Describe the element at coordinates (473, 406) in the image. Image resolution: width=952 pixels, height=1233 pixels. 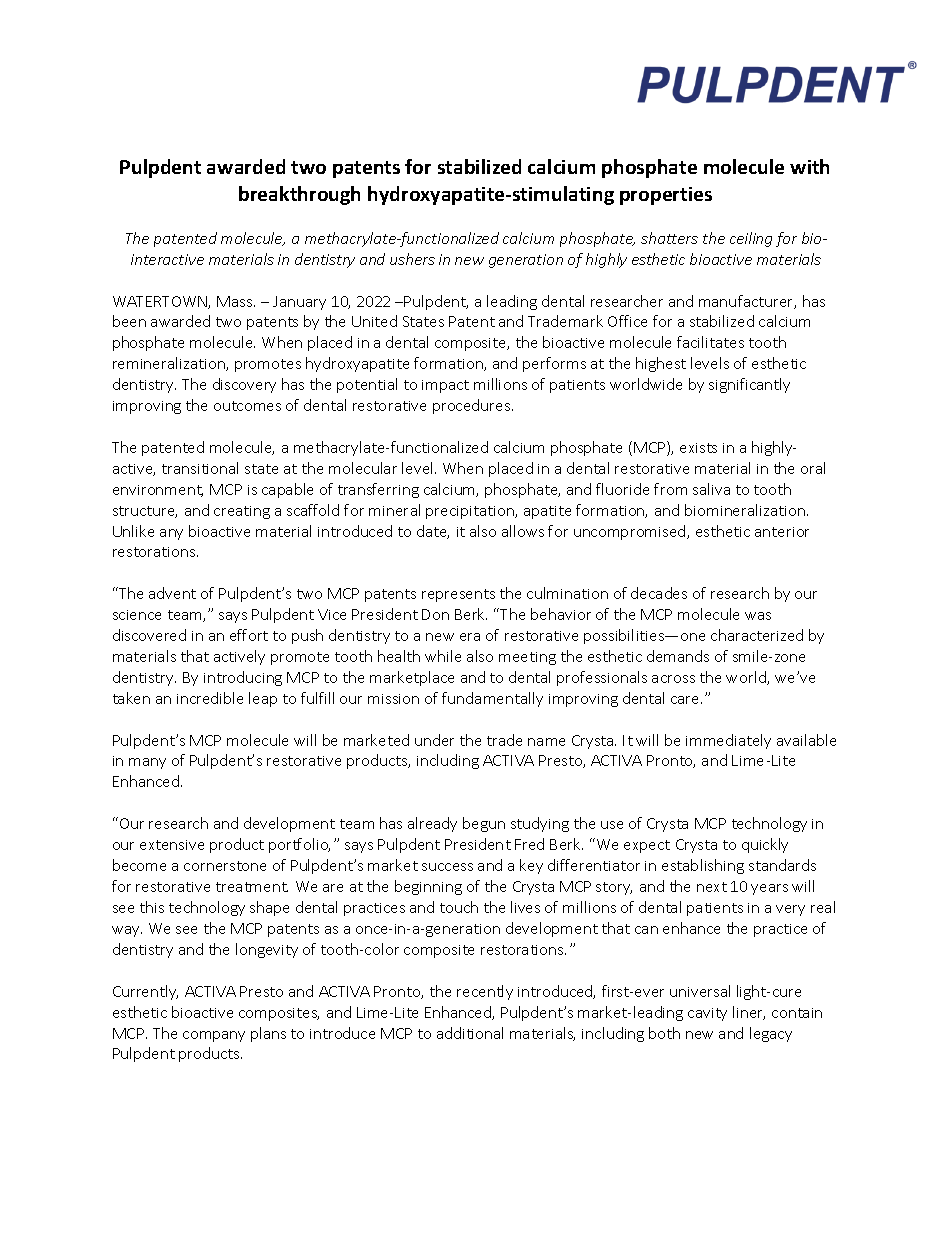
I see `procedures` at that location.
